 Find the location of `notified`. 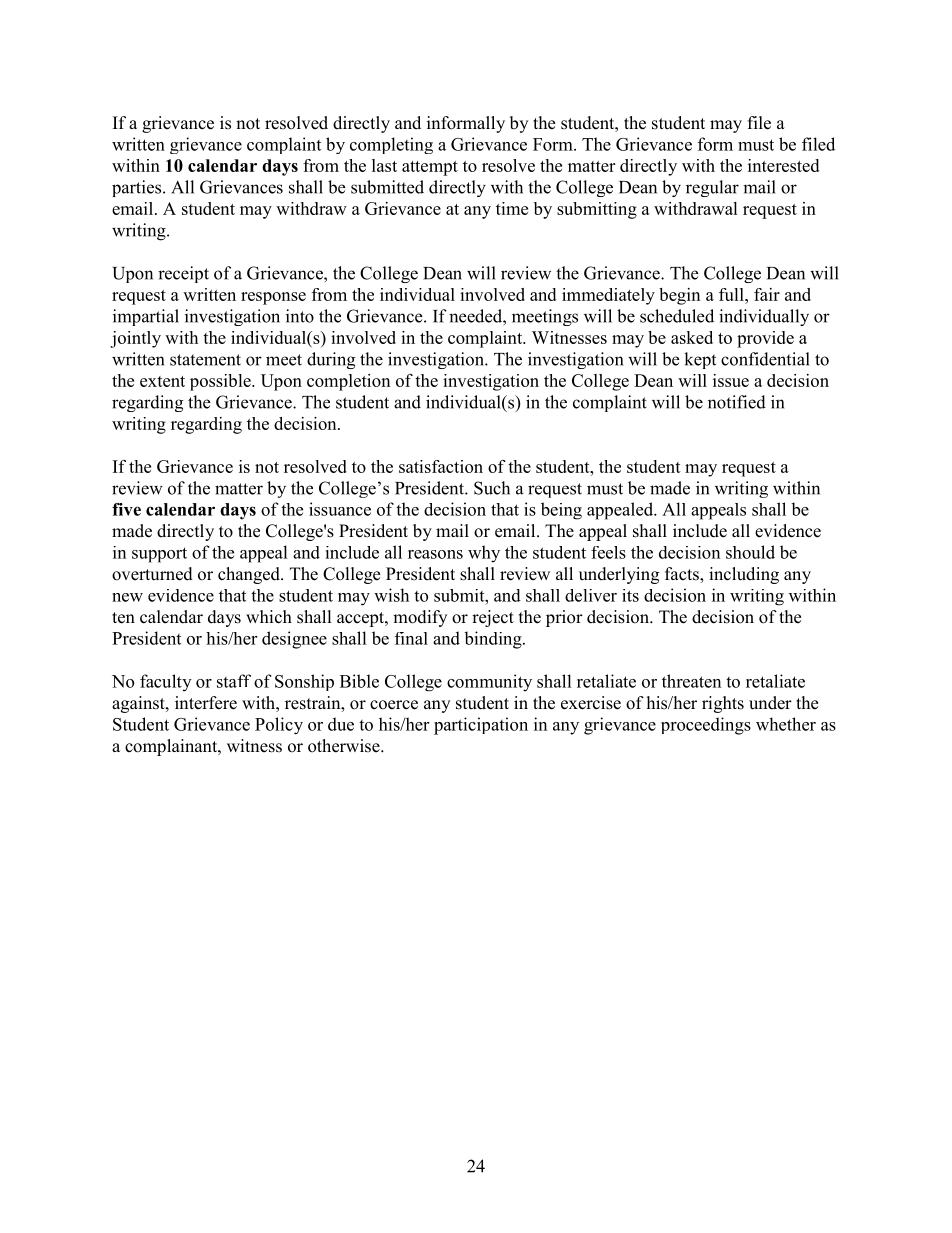

notified is located at coordinates (737, 402).
